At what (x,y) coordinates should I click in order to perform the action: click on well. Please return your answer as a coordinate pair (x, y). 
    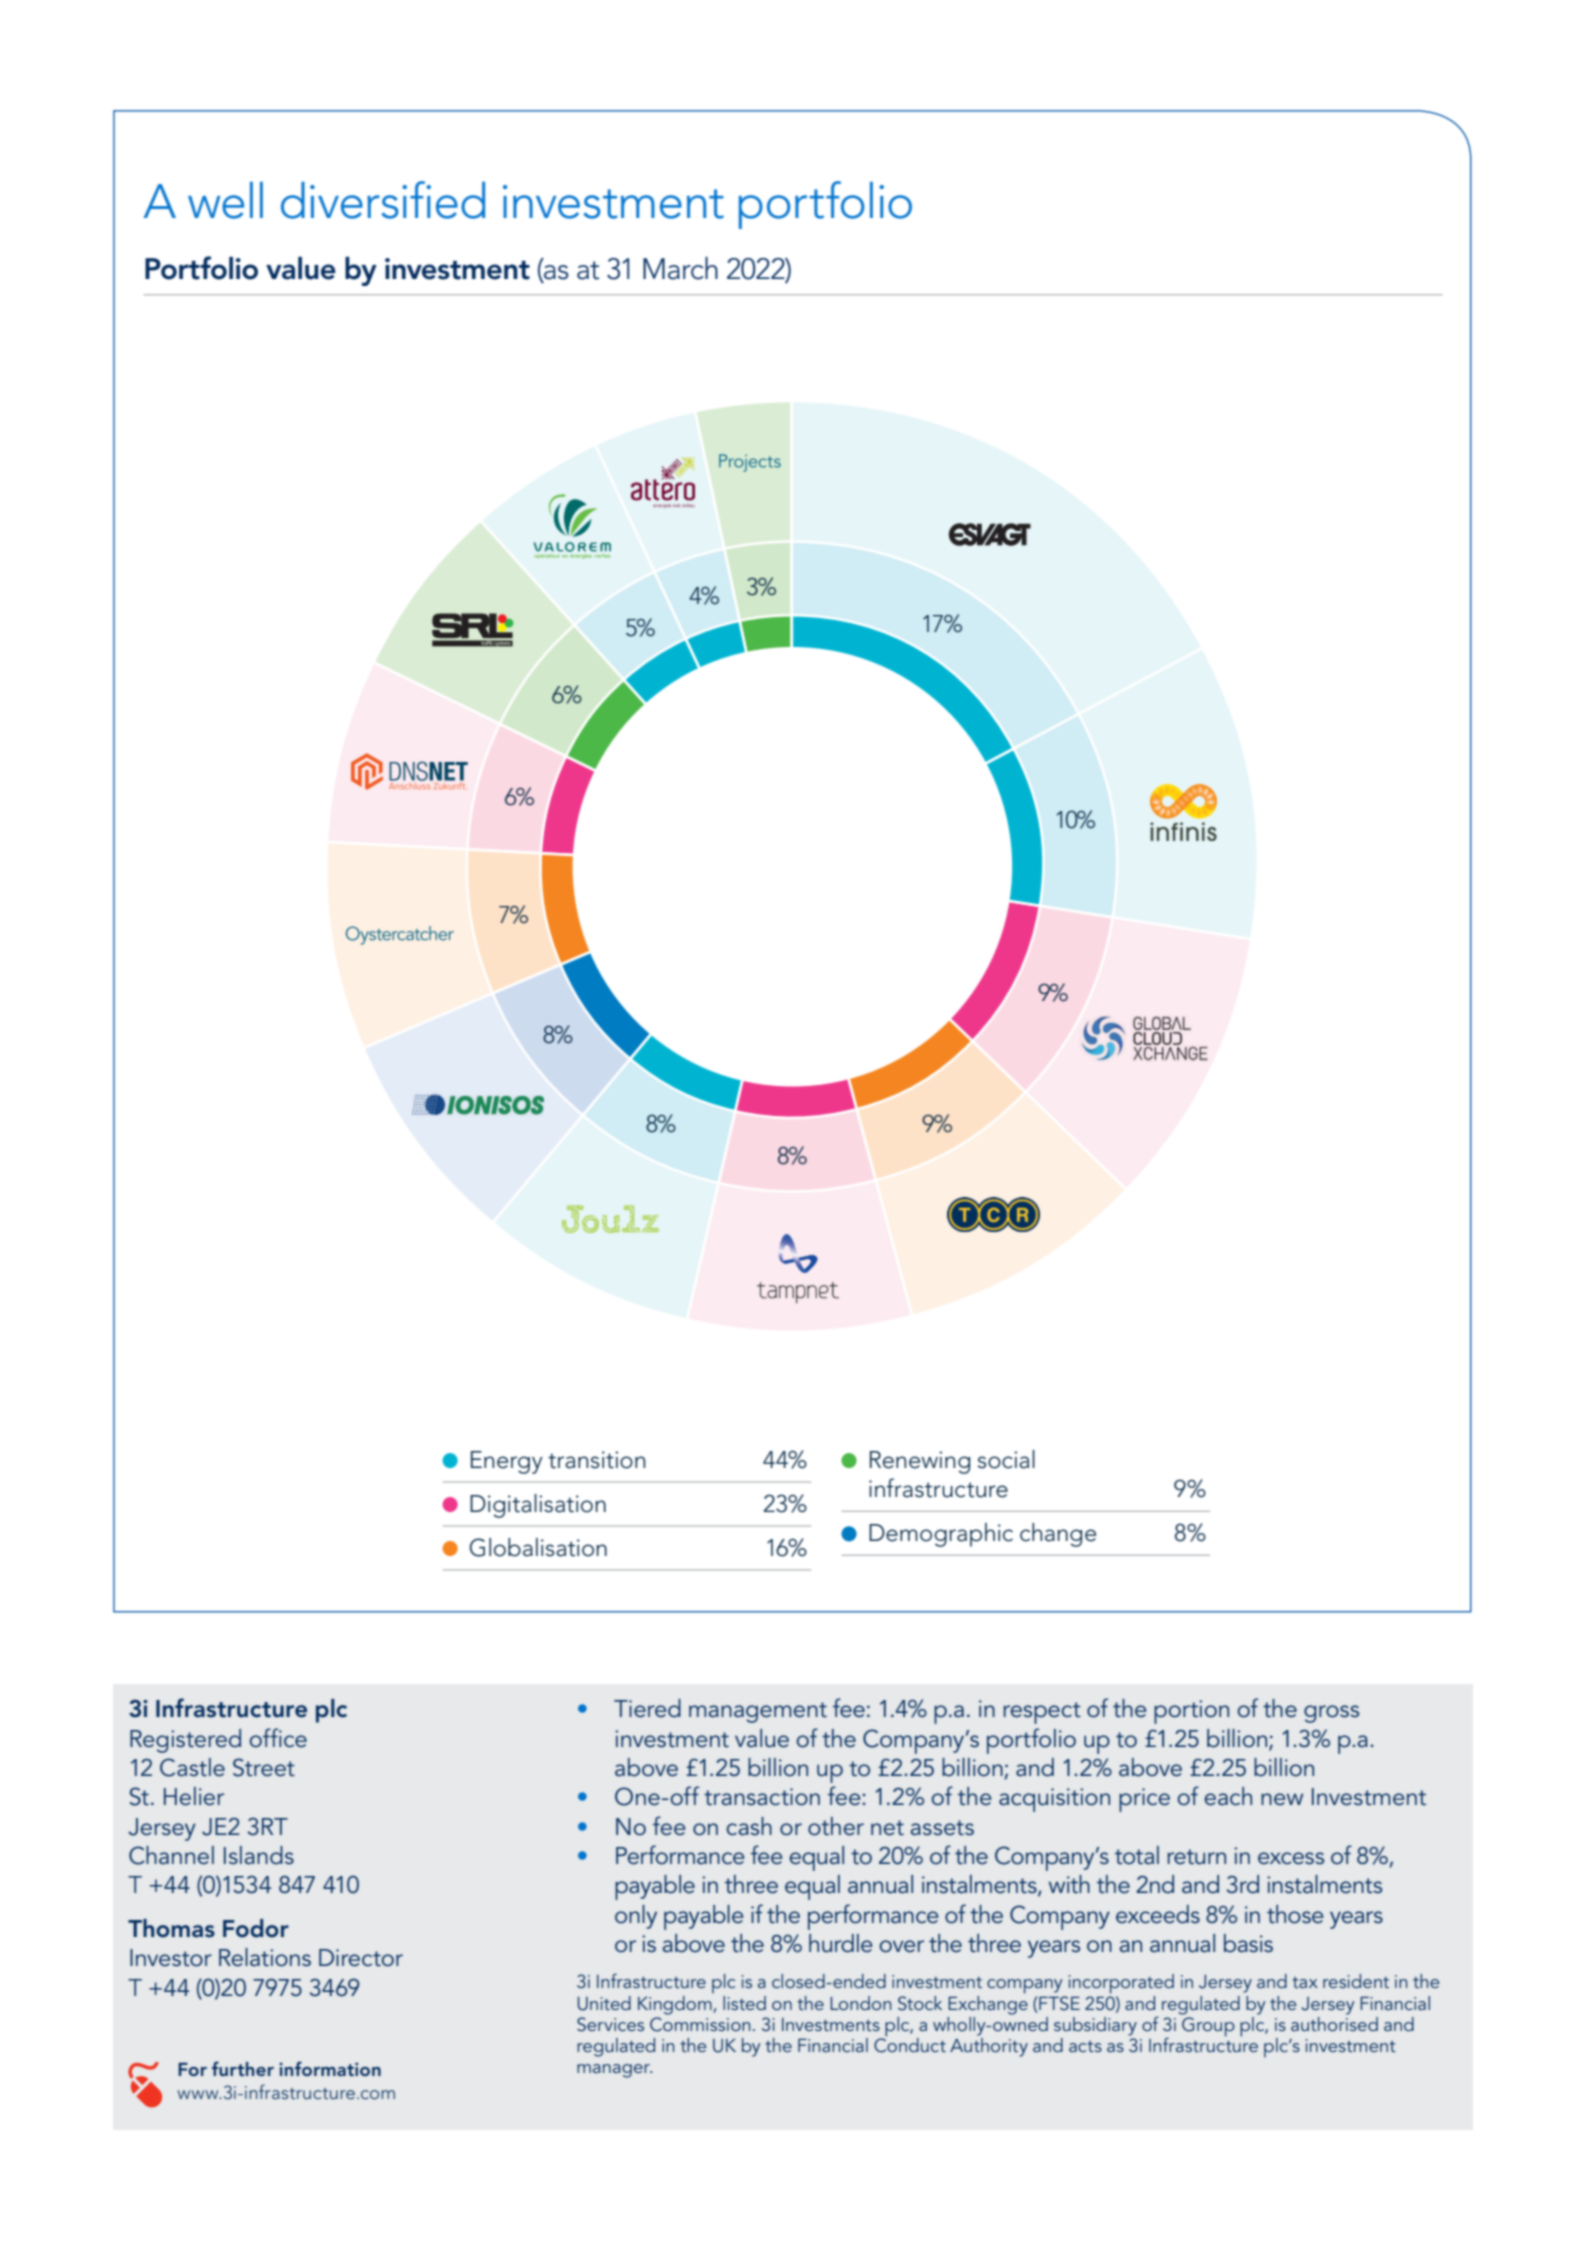
    Looking at the image, I should click on (225, 200).
